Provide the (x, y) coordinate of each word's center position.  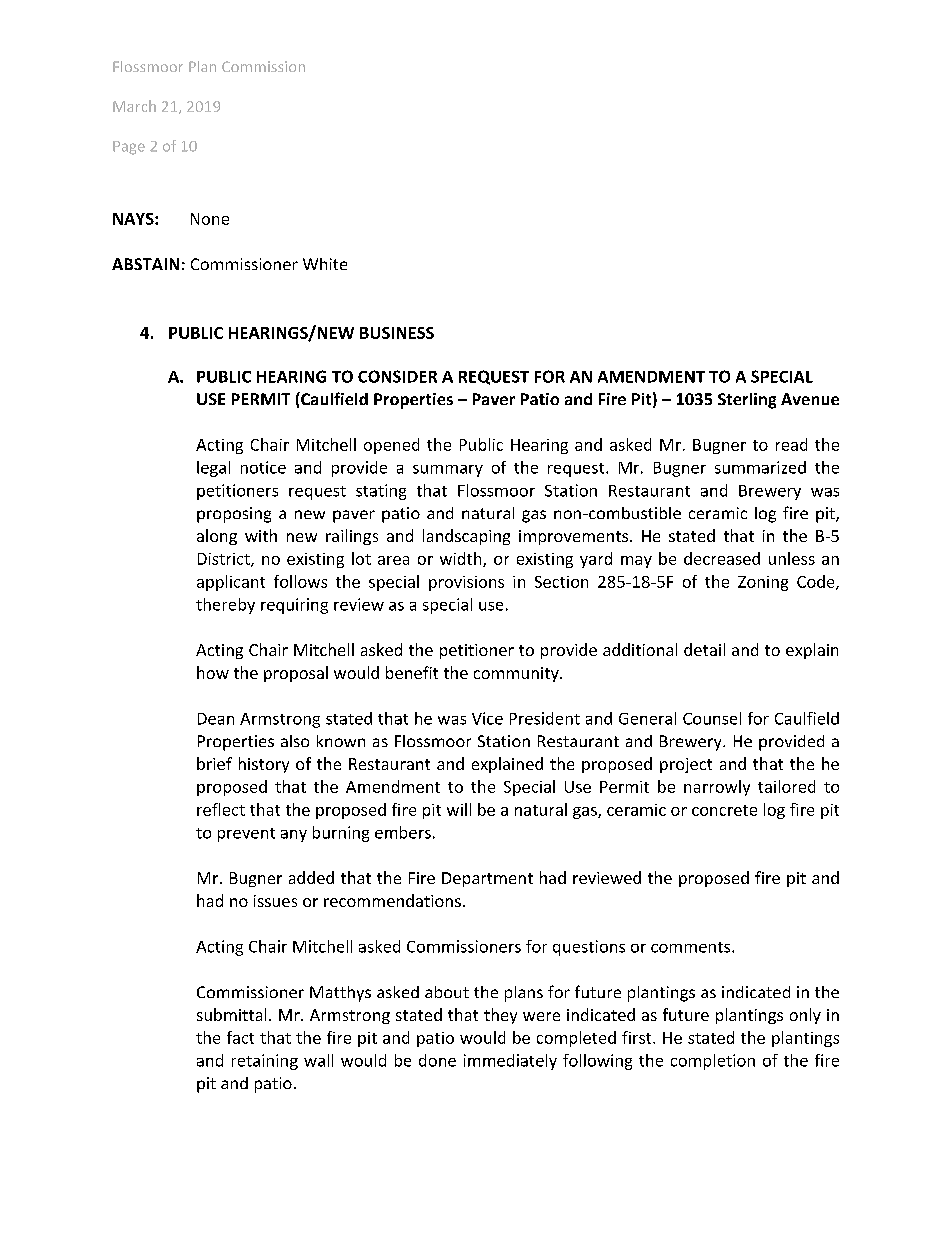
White (325, 264)
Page (129, 148)
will (459, 809)
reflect (221, 809)
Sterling (747, 401)
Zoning (763, 583)
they (500, 1016)
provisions (466, 583)
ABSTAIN (145, 264)
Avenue (810, 399)
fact (240, 1037)
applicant (231, 583)
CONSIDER (397, 376)
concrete (724, 810)
